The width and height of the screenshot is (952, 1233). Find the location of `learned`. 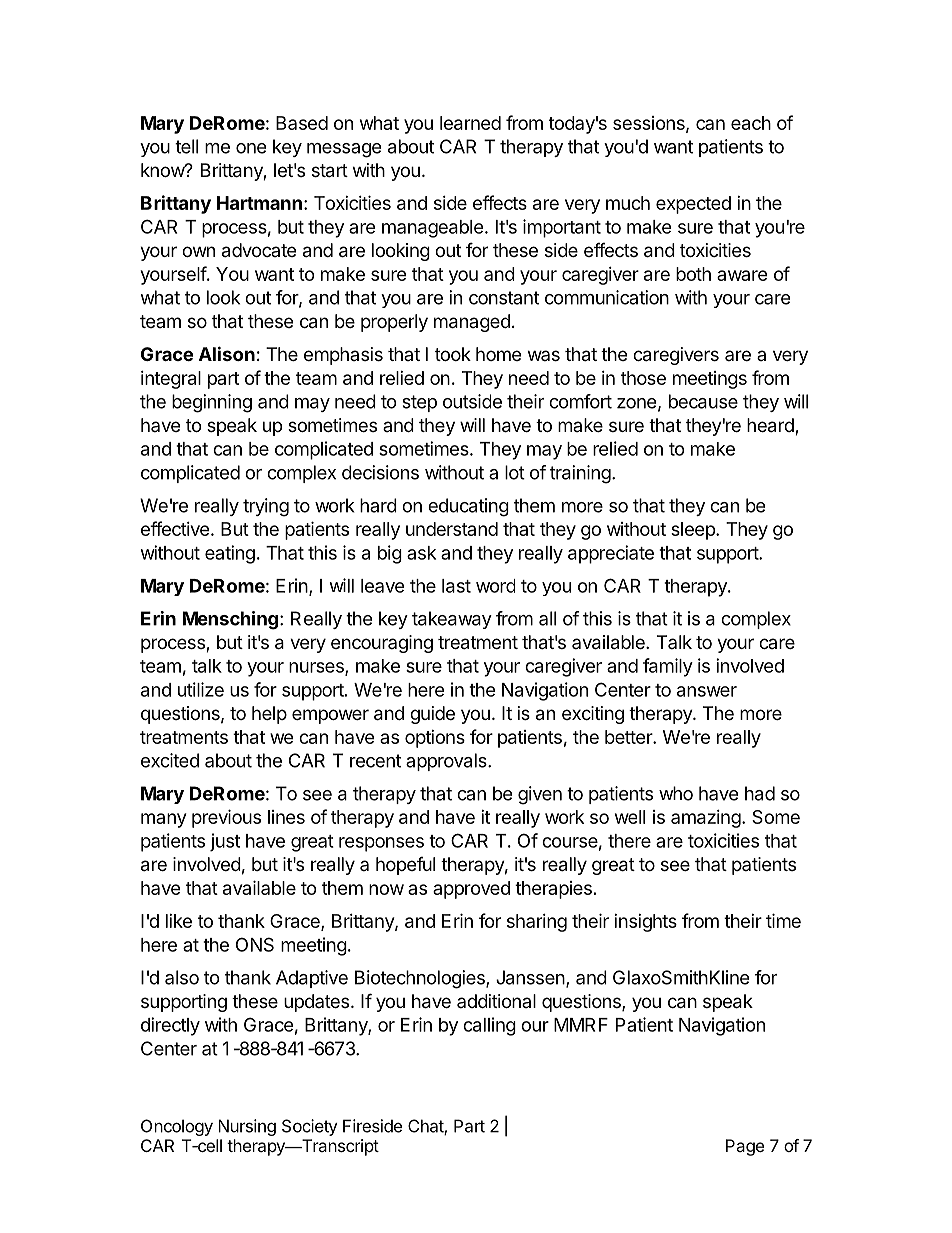

learned is located at coordinates (470, 123).
